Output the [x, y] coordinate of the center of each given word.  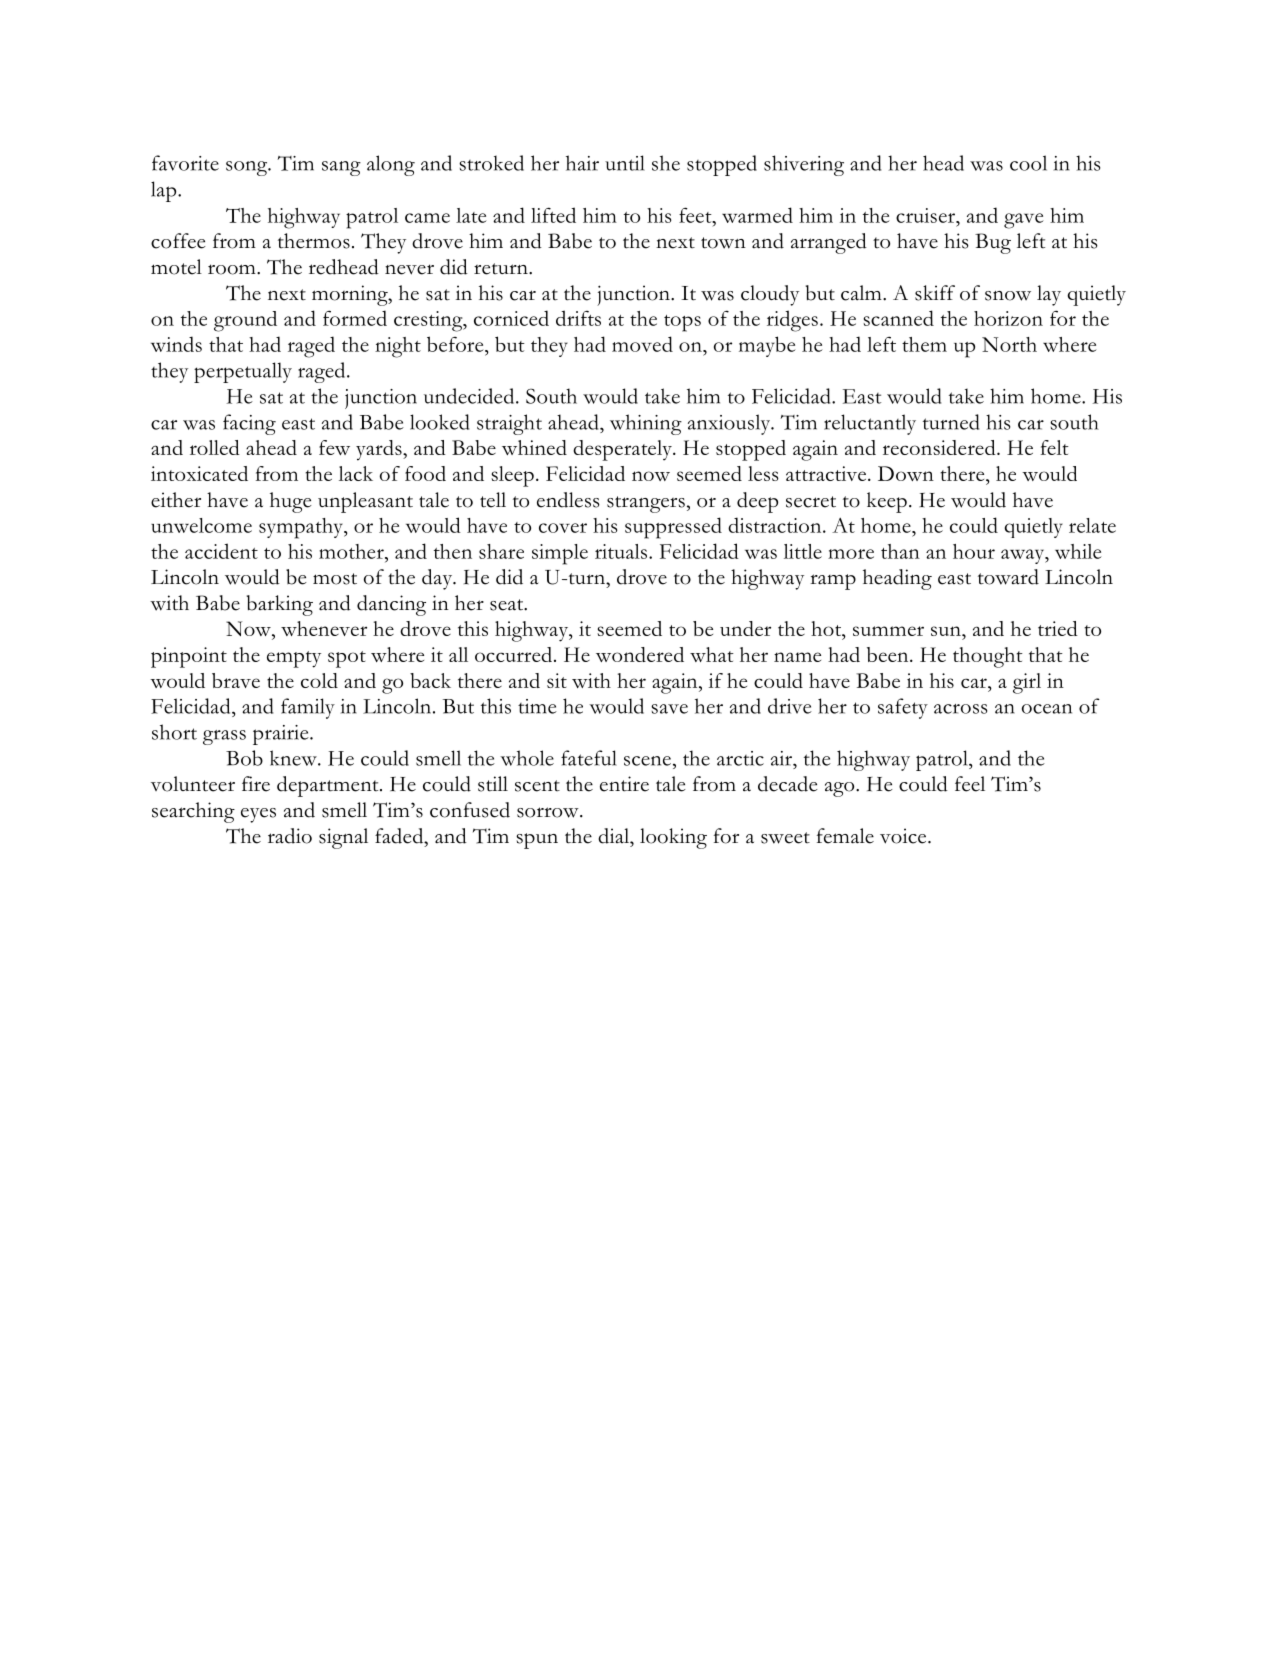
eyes [258, 815]
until [625, 163]
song [248, 168]
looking [673, 838]
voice [904, 836]
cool [1028, 163]
